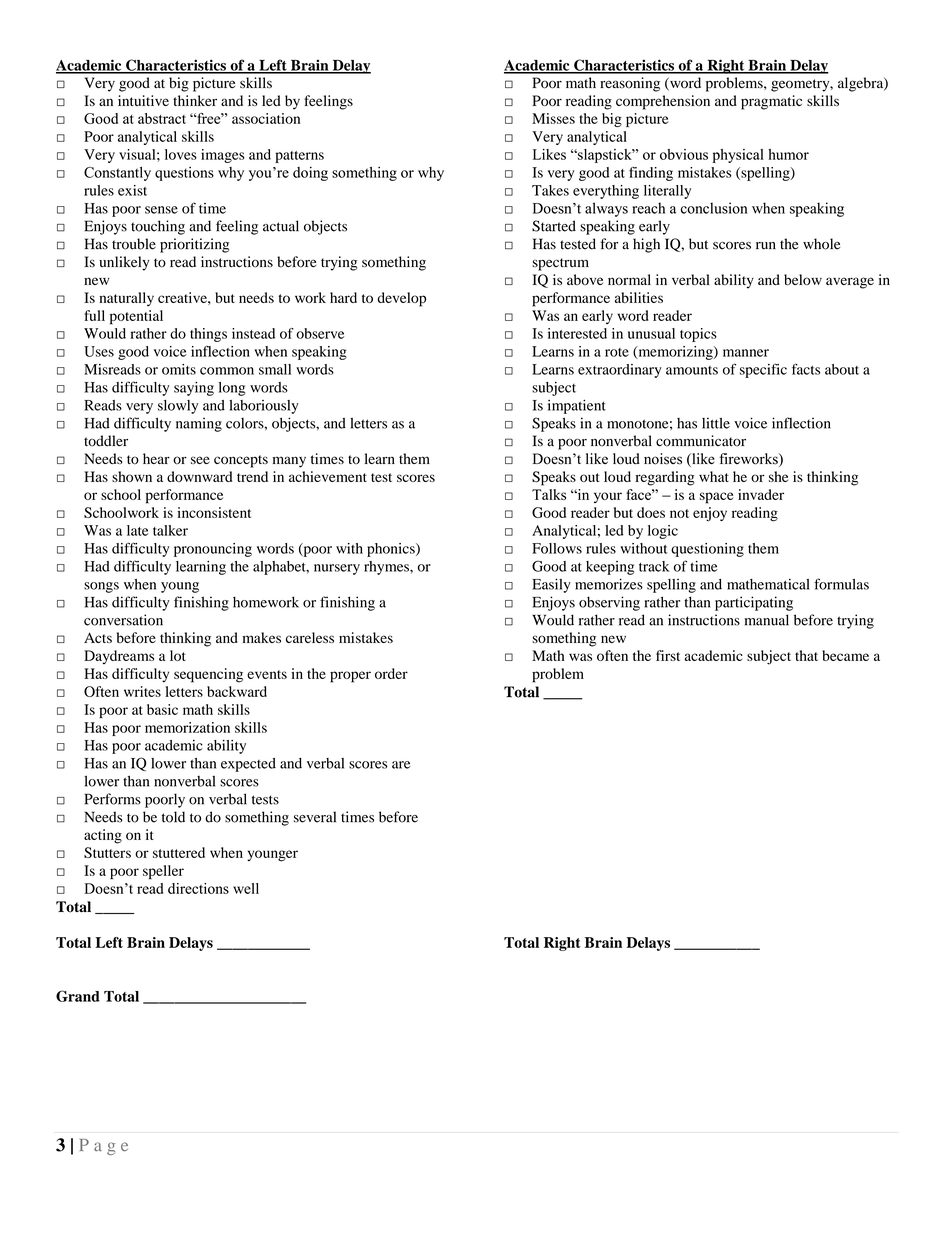 This document has height=1233, width=952. Describe the element at coordinates (778, 476) in the document. I see `she` at that location.
